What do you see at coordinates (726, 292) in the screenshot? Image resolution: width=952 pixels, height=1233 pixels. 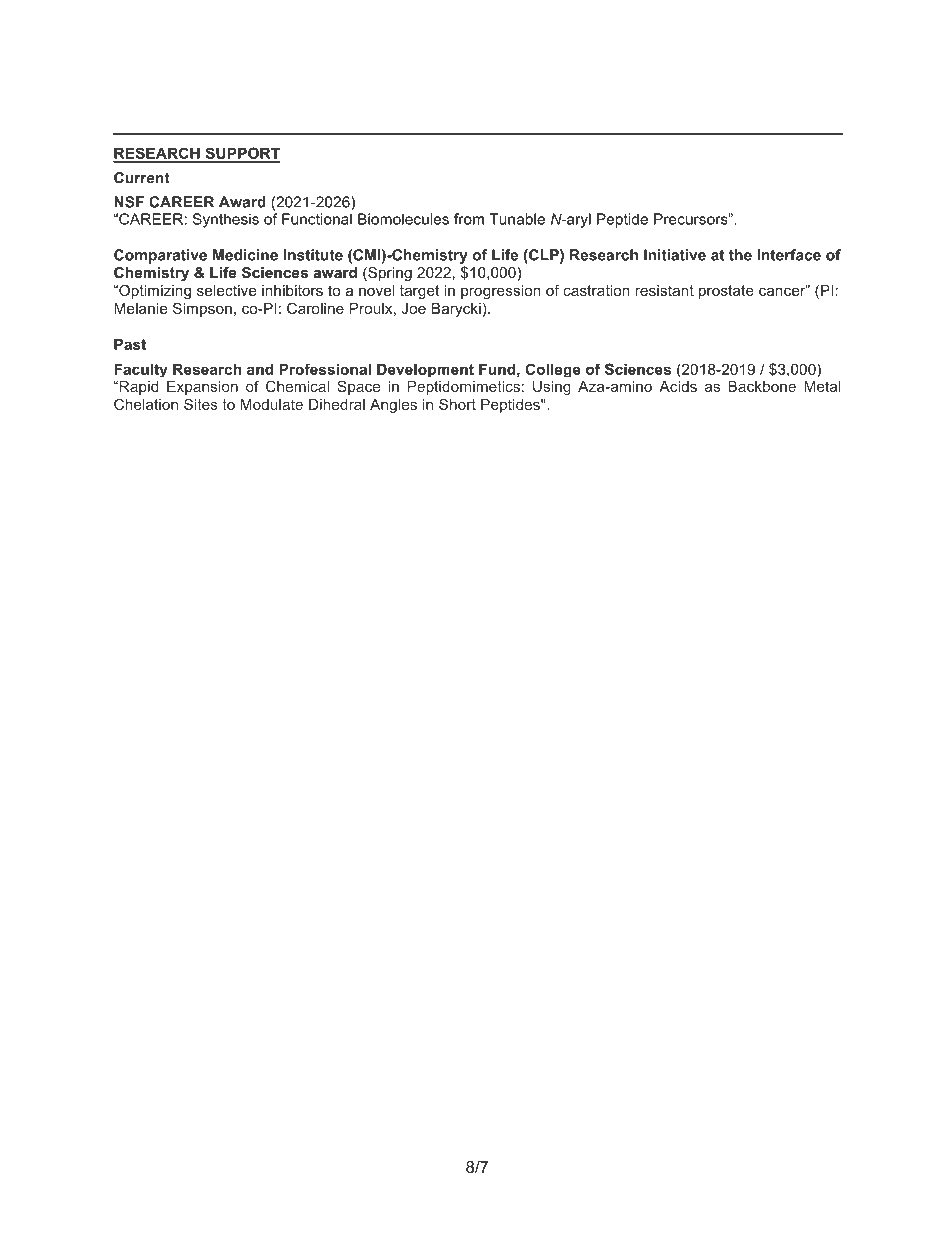 I see `prostate` at bounding box center [726, 292].
